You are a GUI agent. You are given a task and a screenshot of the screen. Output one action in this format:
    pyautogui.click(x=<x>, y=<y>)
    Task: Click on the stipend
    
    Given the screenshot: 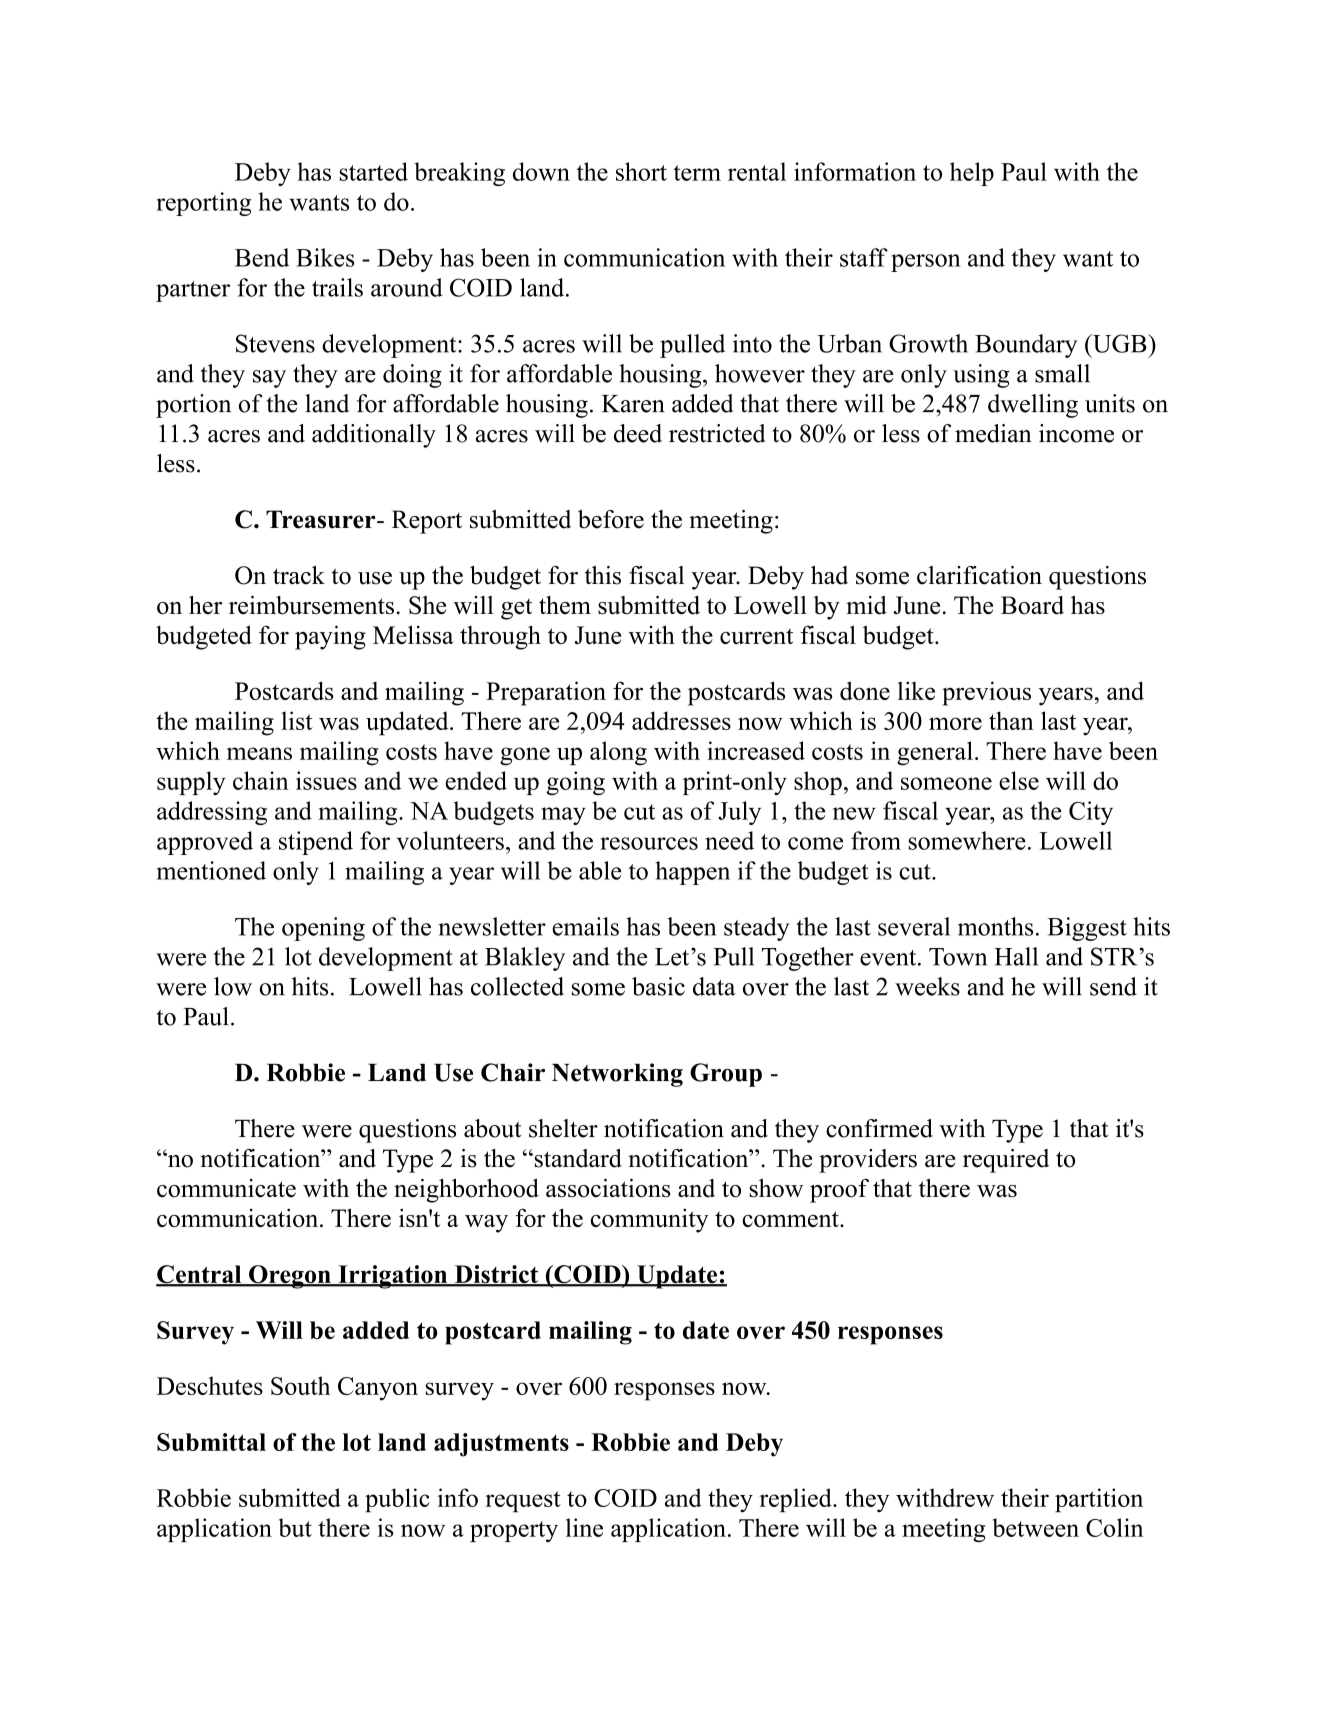 What is the action you would take?
    pyautogui.click(x=316, y=843)
